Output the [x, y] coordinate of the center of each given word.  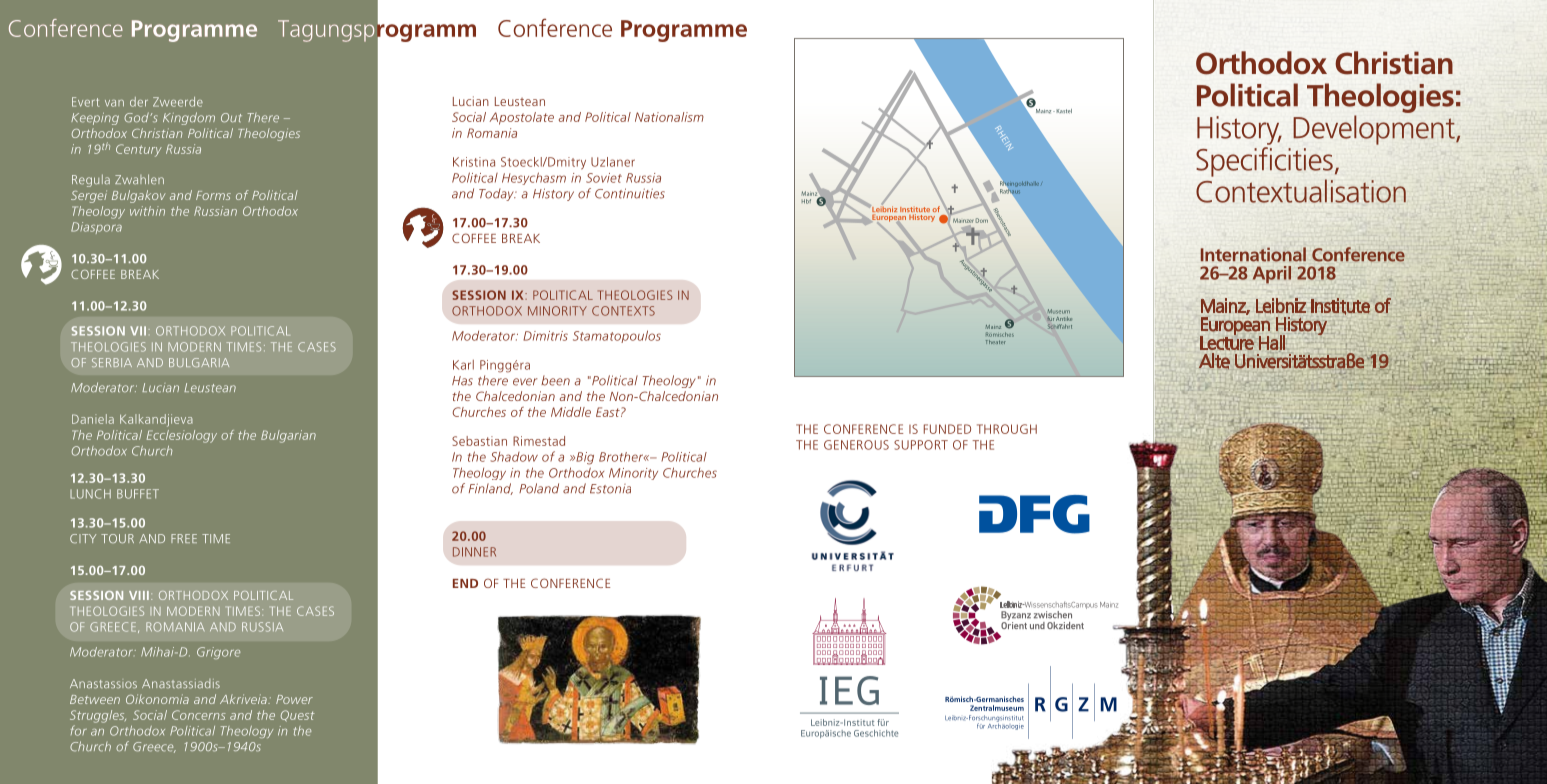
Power [294, 699]
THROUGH [1007, 429]
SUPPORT [921, 445]
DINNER [474, 552]
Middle [571, 412]
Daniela [93, 419]
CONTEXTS [623, 311]
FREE [184, 538]
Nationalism [669, 117]
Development [1375, 130]
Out [231, 118]
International [1253, 254]
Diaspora [96, 228]
